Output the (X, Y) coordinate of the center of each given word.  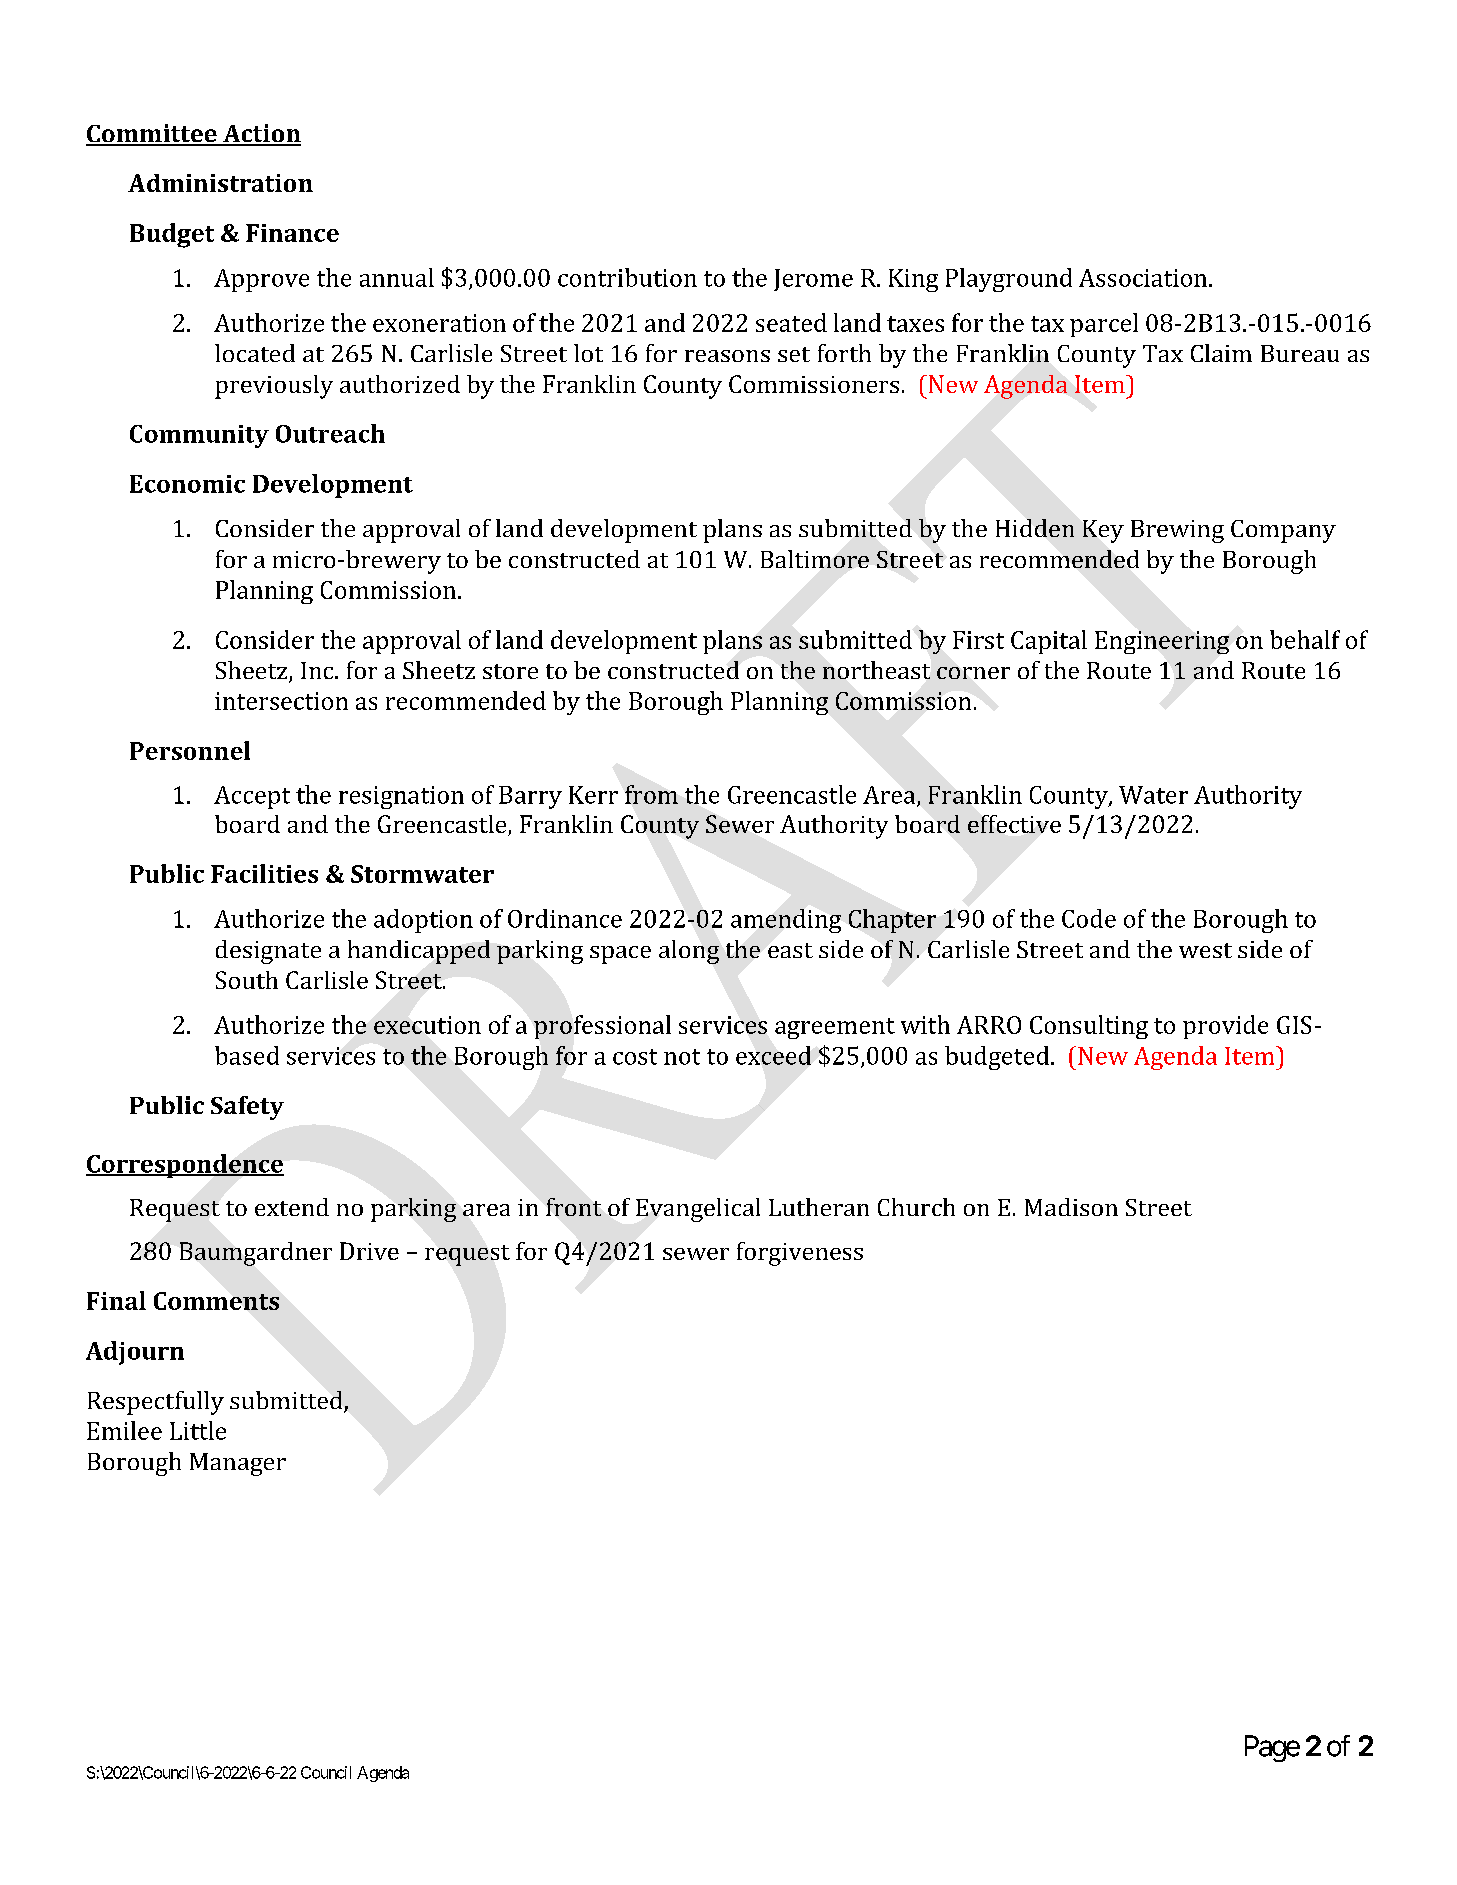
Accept (252, 797)
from (651, 794)
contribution (627, 277)
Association (1144, 278)
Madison (1071, 1207)
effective (1014, 824)
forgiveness (800, 1254)
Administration (220, 183)
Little (198, 1430)
